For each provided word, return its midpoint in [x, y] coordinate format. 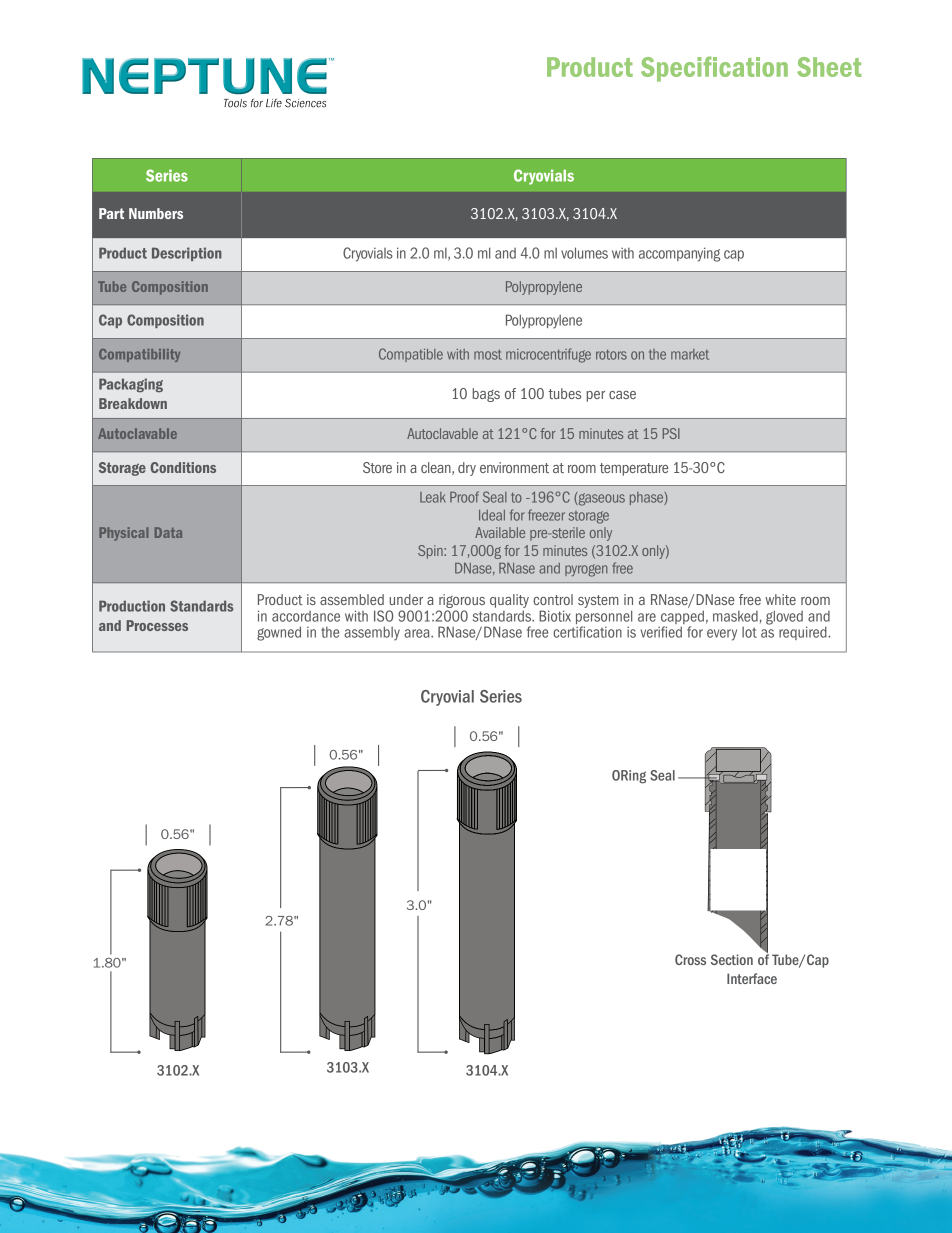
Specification [714, 69]
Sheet [829, 67]
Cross [690, 959]
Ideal [492, 515]
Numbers [156, 213]
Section [732, 959]
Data [168, 532]
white [780, 599]
